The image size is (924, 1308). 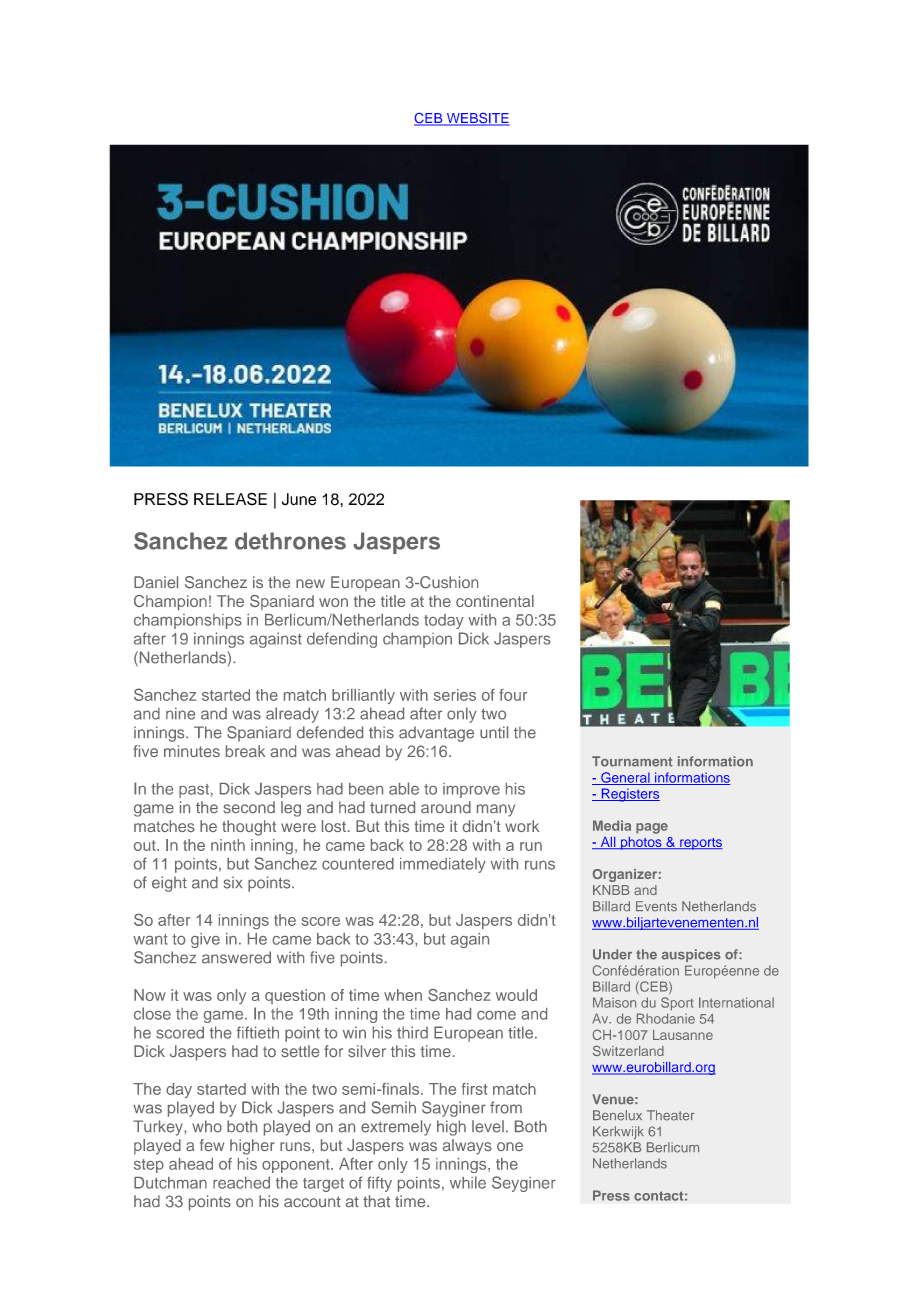 What do you see at coordinates (468, 1182) in the screenshot?
I see `while` at bounding box center [468, 1182].
